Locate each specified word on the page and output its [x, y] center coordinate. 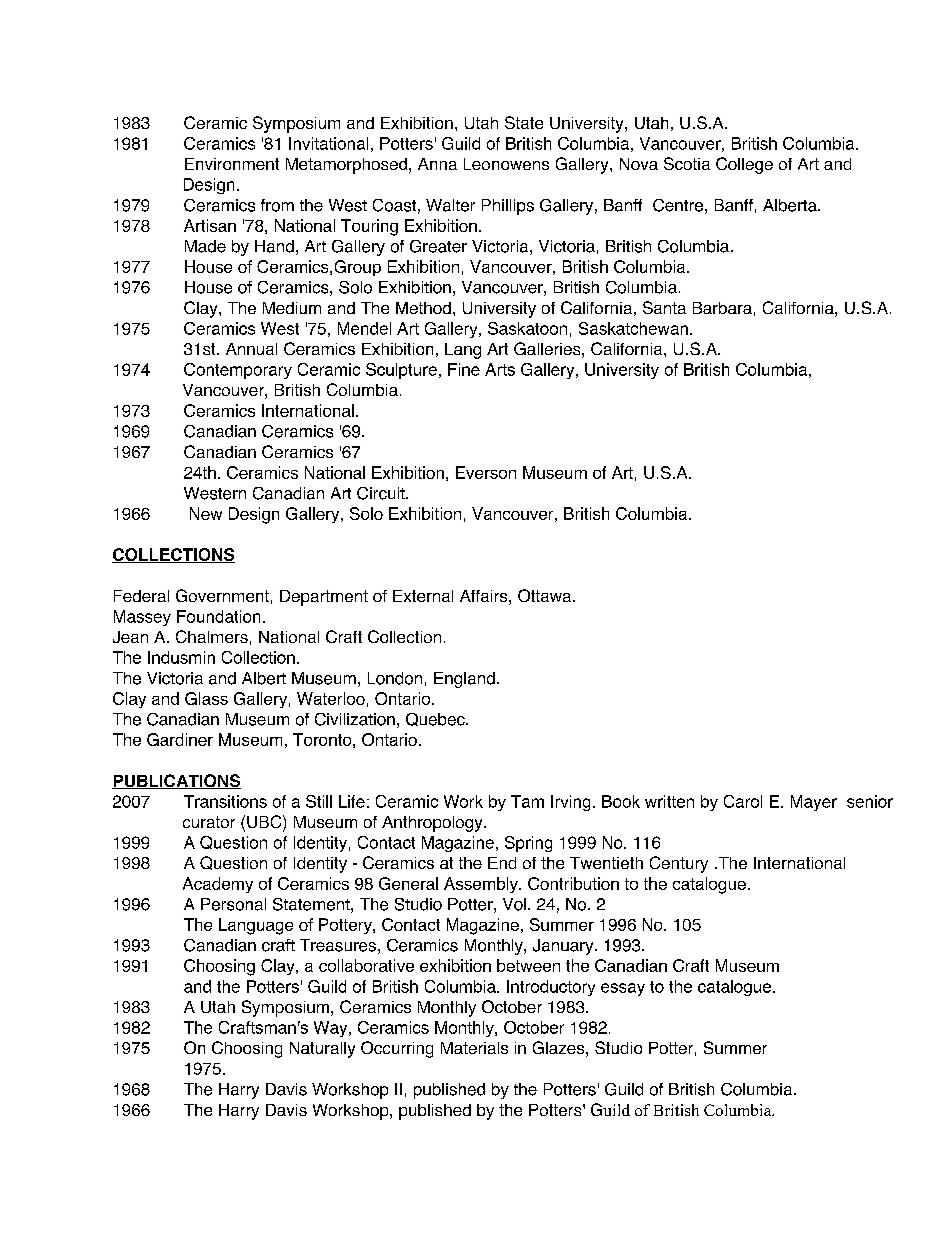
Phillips [508, 207]
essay [623, 989]
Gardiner [180, 739]
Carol [743, 801]
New [206, 513]
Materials [474, 1048]
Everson [486, 472]
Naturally [322, 1050]
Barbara [722, 308]
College [744, 165]
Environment [232, 164]
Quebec [436, 719]
